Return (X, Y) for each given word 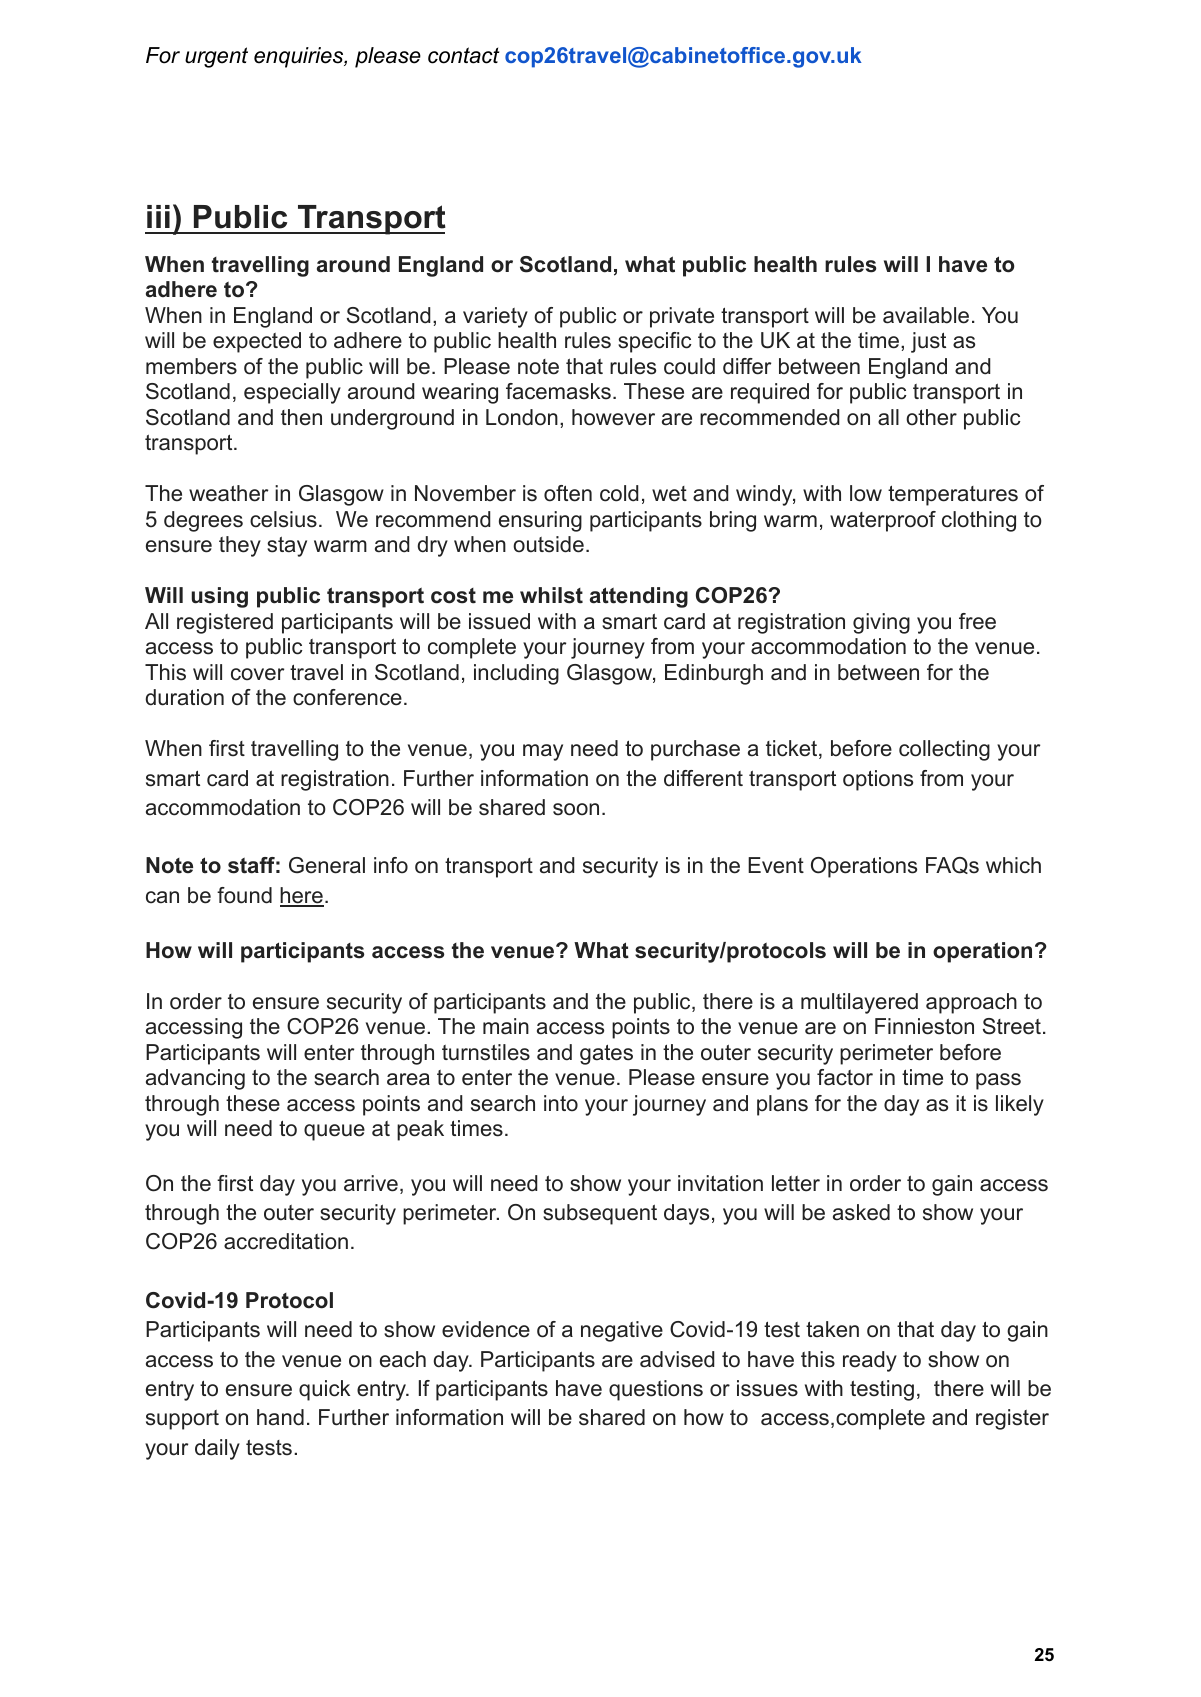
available (926, 315)
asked (861, 1212)
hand (280, 1417)
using (219, 597)
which (1013, 865)
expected (257, 342)
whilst (551, 595)
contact (463, 55)
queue (334, 1132)
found (244, 895)
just (928, 342)
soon (576, 809)
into (561, 1103)
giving (881, 623)
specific (655, 342)
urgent (216, 57)
